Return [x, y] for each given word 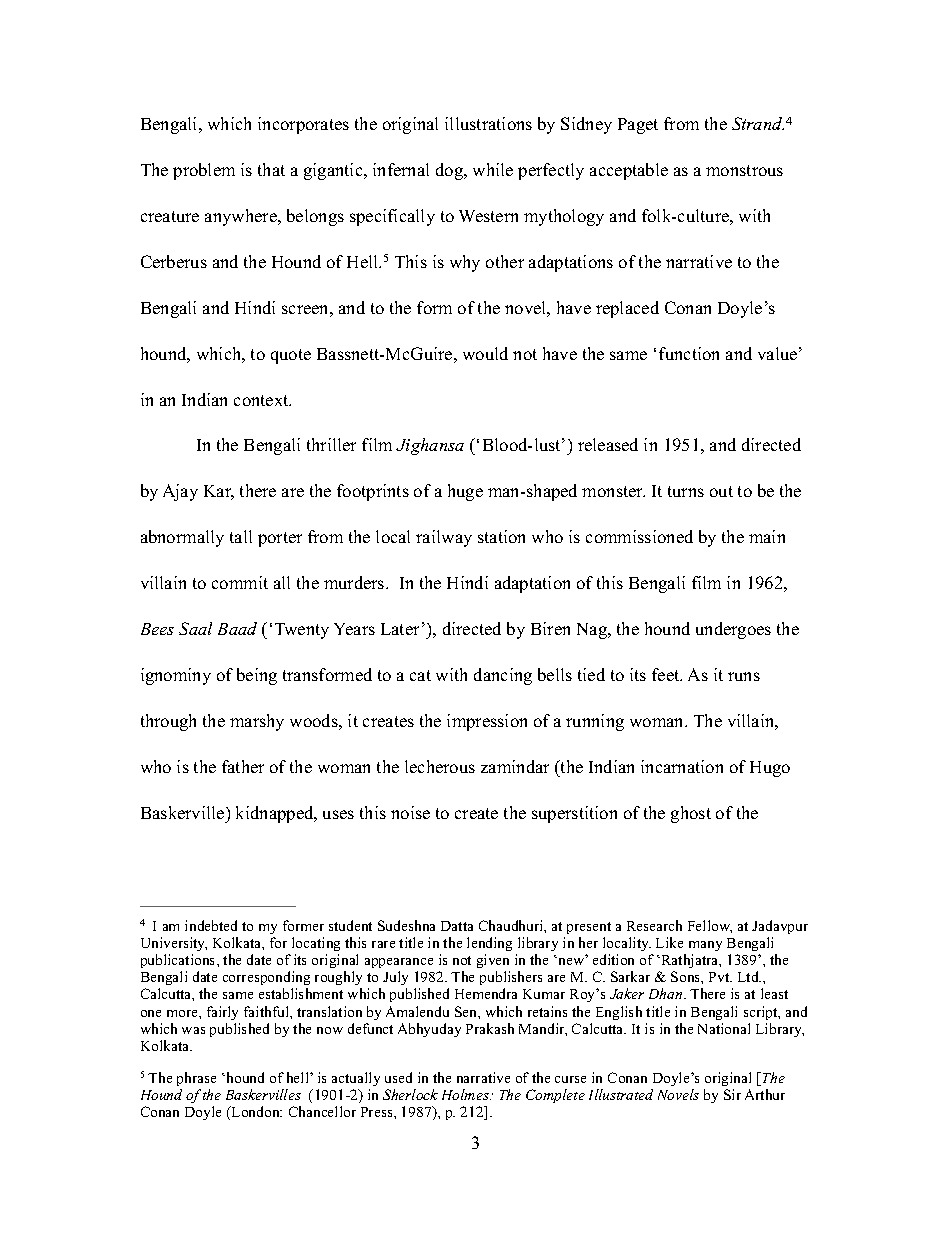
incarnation [682, 766]
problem [204, 171]
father [243, 766]
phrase [196, 1079]
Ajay [180, 492]
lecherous [440, 766]
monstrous [744, 170]
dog [451, 171]
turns [686, 491]
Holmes [466, 1094]
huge [465, 492]
